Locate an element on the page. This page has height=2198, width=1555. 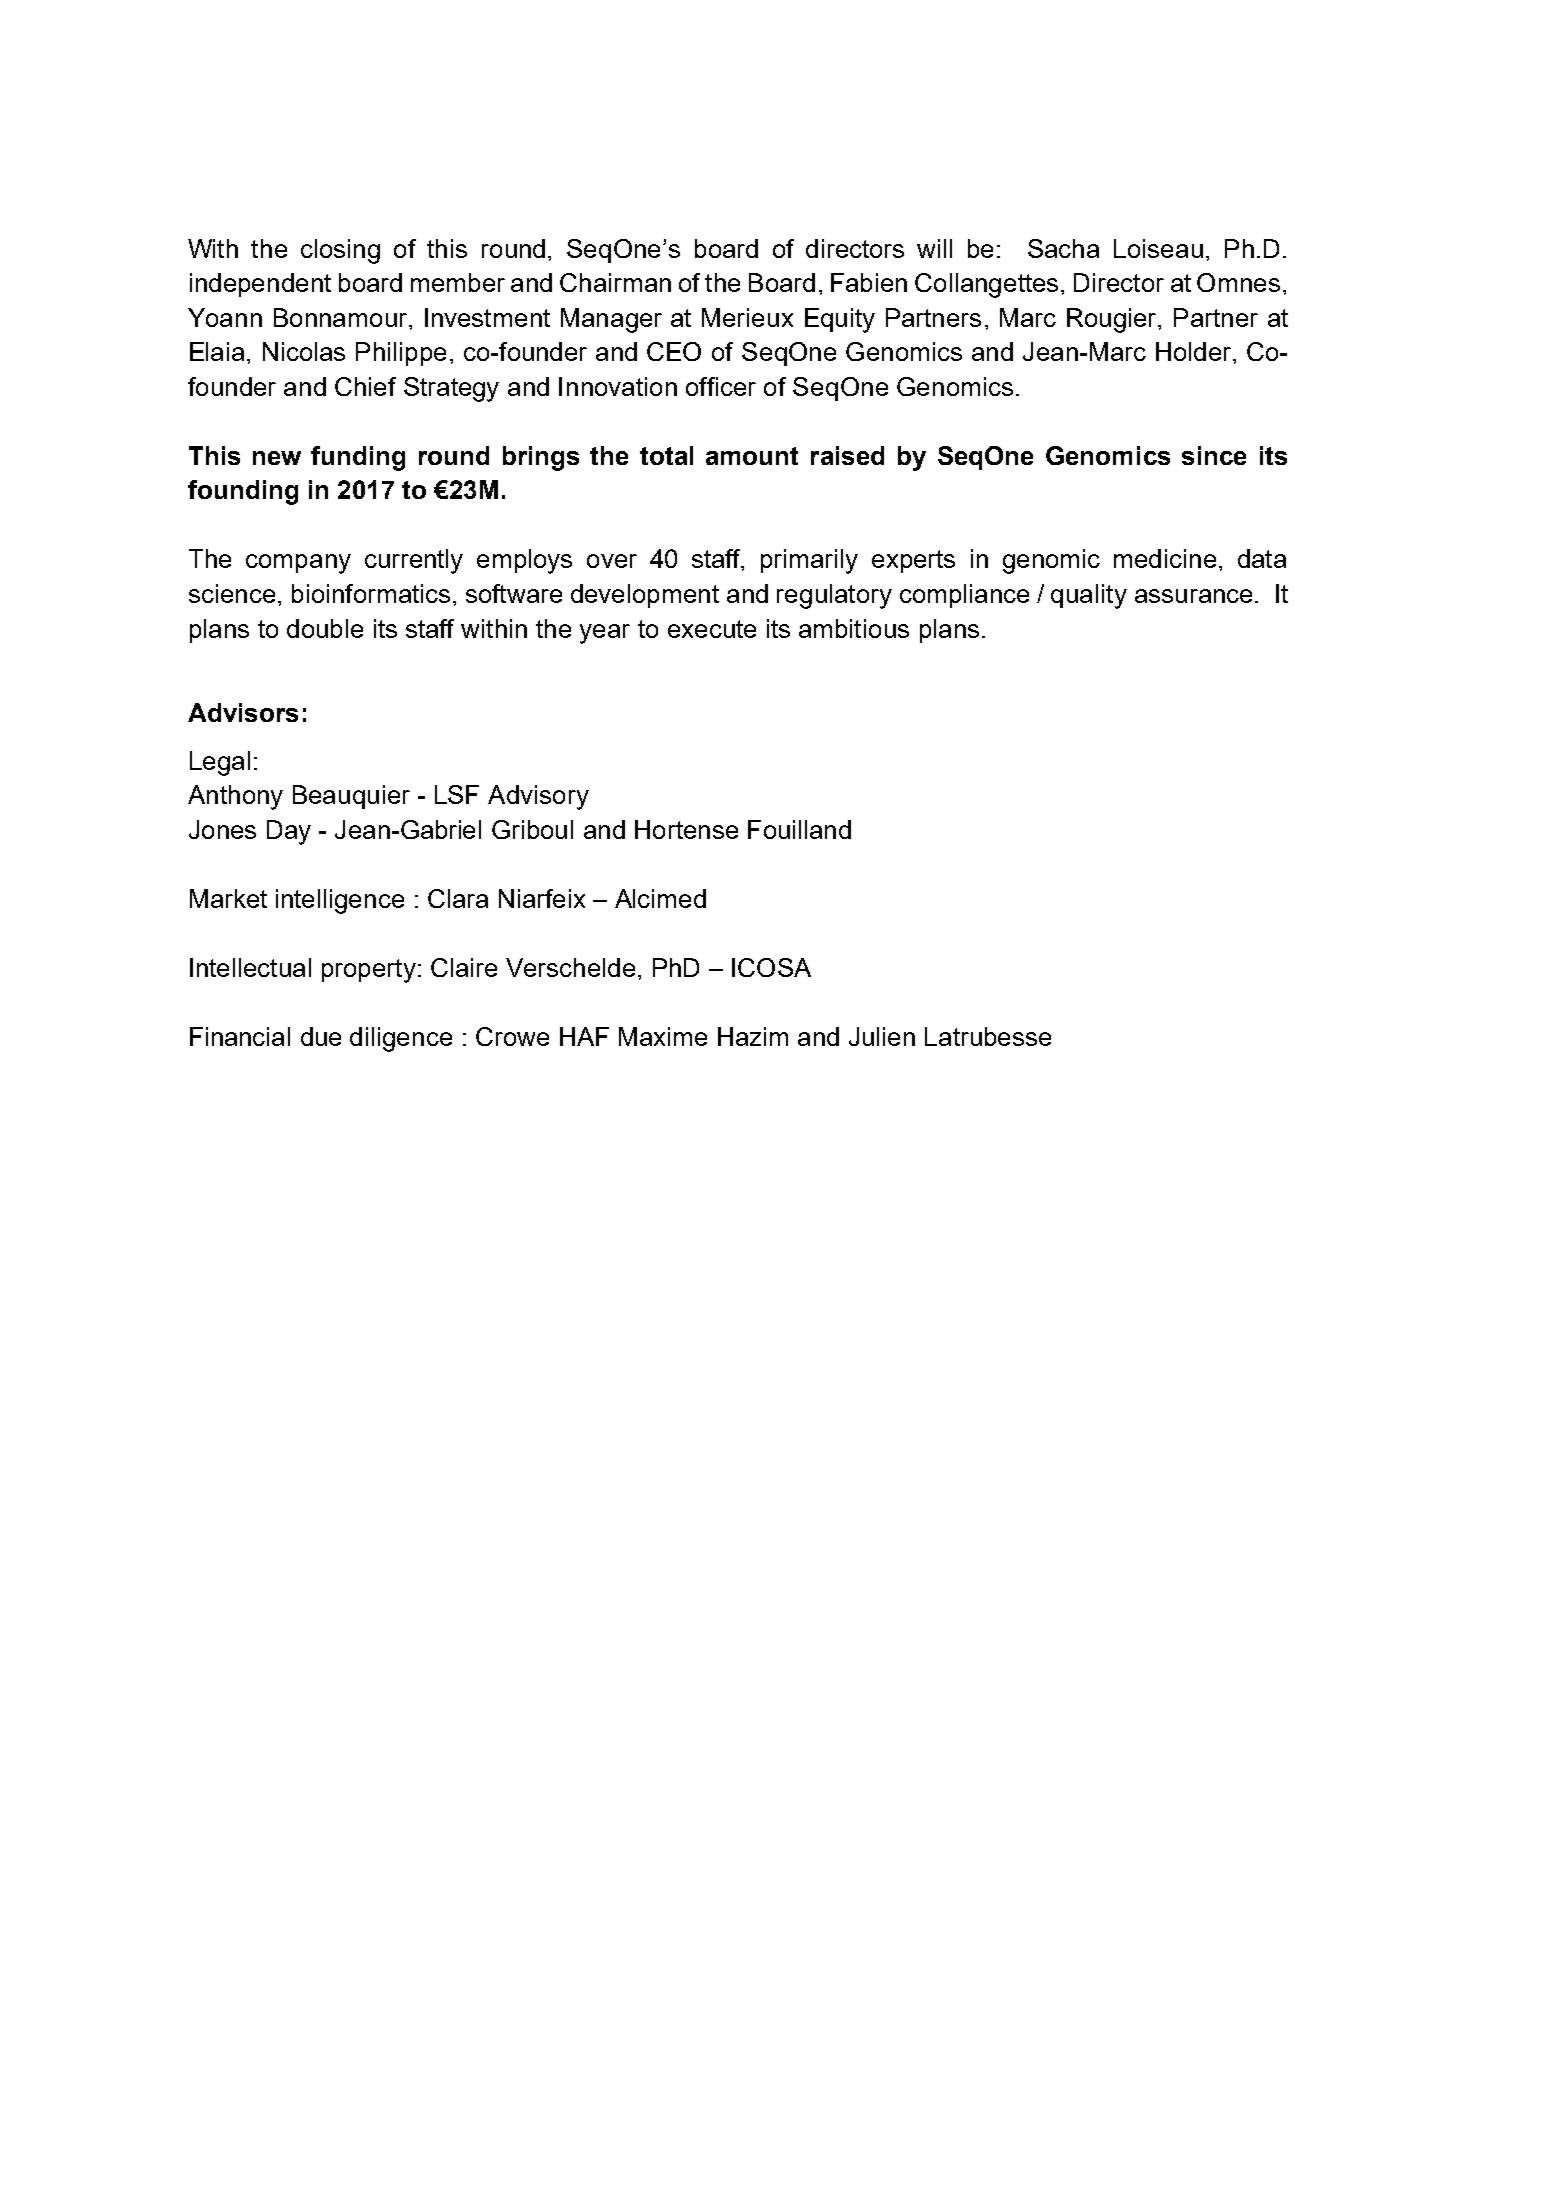
intelligence is located at coordinates (340, 901).
